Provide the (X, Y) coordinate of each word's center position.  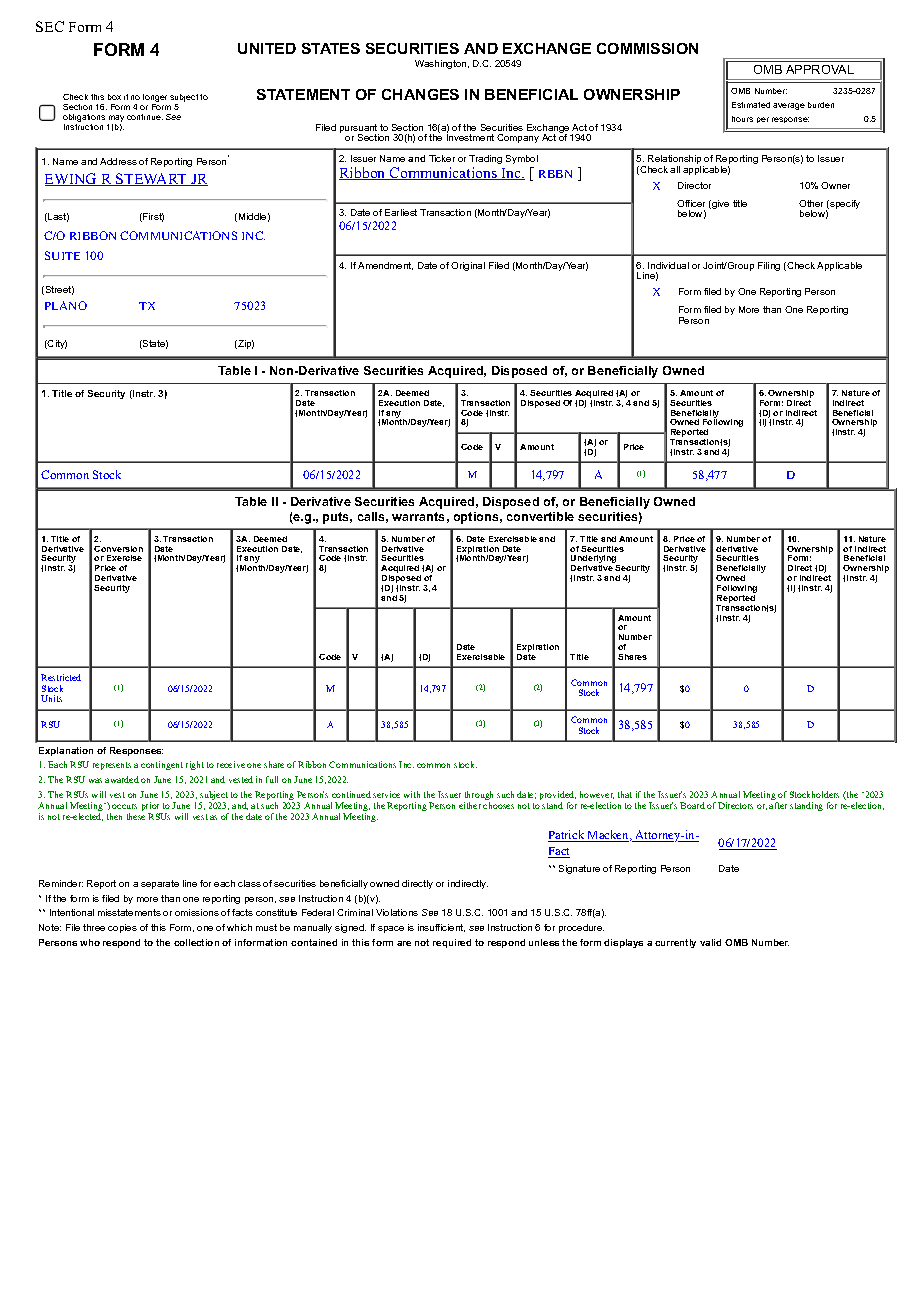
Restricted (61, 677)
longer (155, 99)
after (778, 805)
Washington (442, 64)
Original (468, 266)
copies (122, 928)
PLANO (66, 305)
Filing (769, 266)
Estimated (751, 105)
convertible (540, 516)
